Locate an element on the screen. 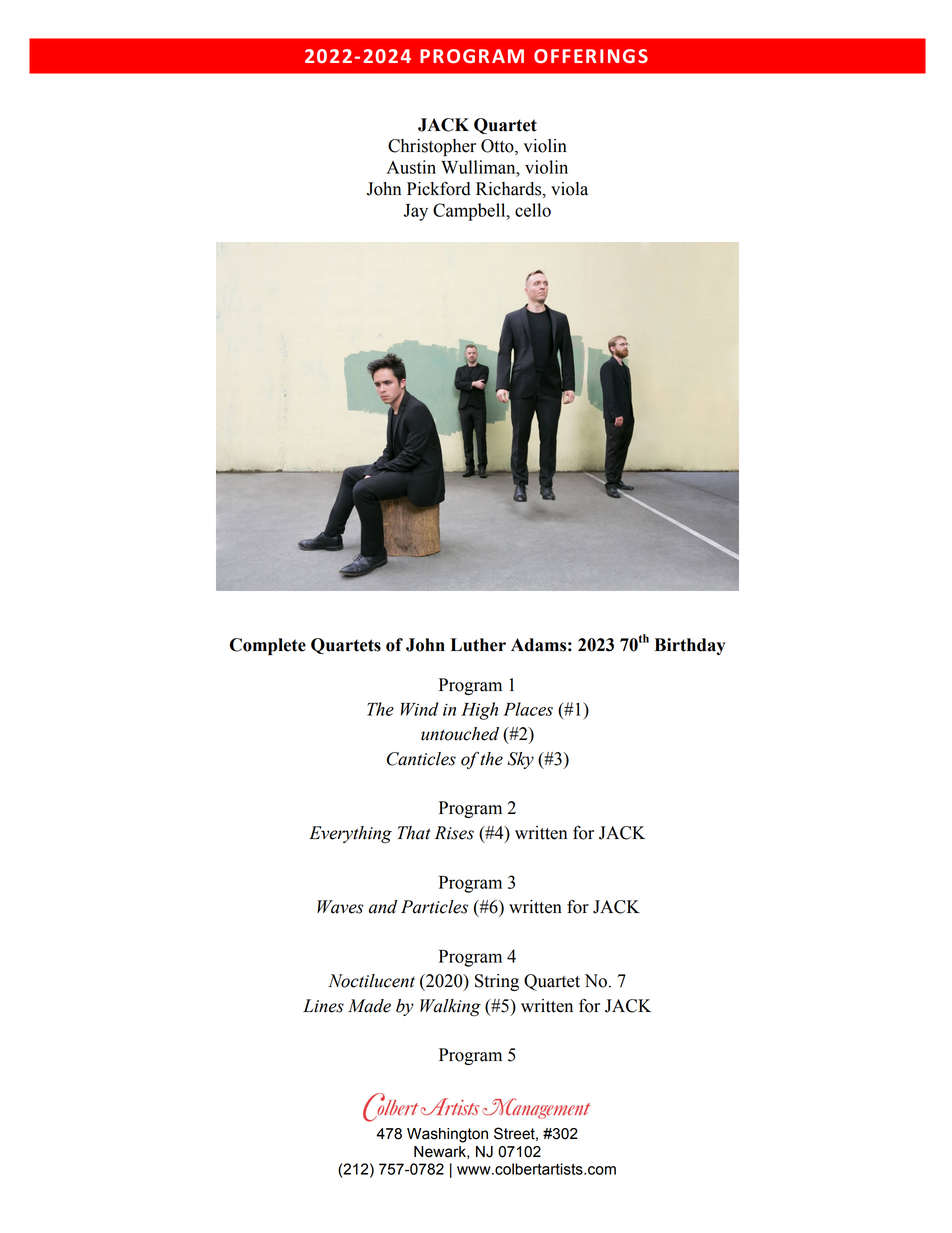  Austin is located at coordinates (411, 167).
